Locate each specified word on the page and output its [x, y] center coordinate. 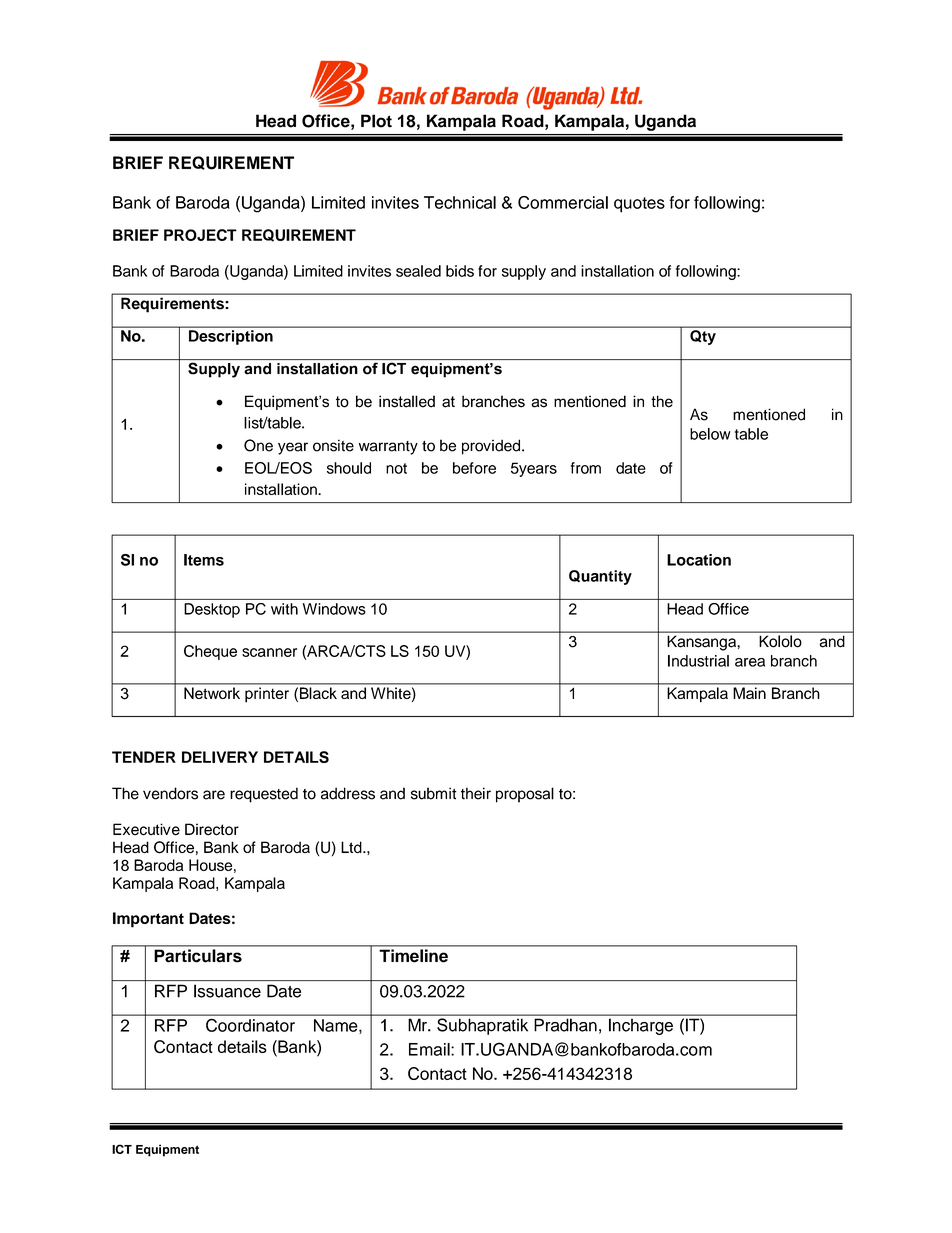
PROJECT [200, 235]
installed [407, 401]
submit [434, 793]
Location [699, 560]
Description [231, 337]
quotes [639, 205]
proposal [525, 795]
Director [212, 829]
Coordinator [250, 1025]
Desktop [212, 610]
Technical [460, 202]
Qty [703, 337]
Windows [334, 609]
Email [430, 1049]
